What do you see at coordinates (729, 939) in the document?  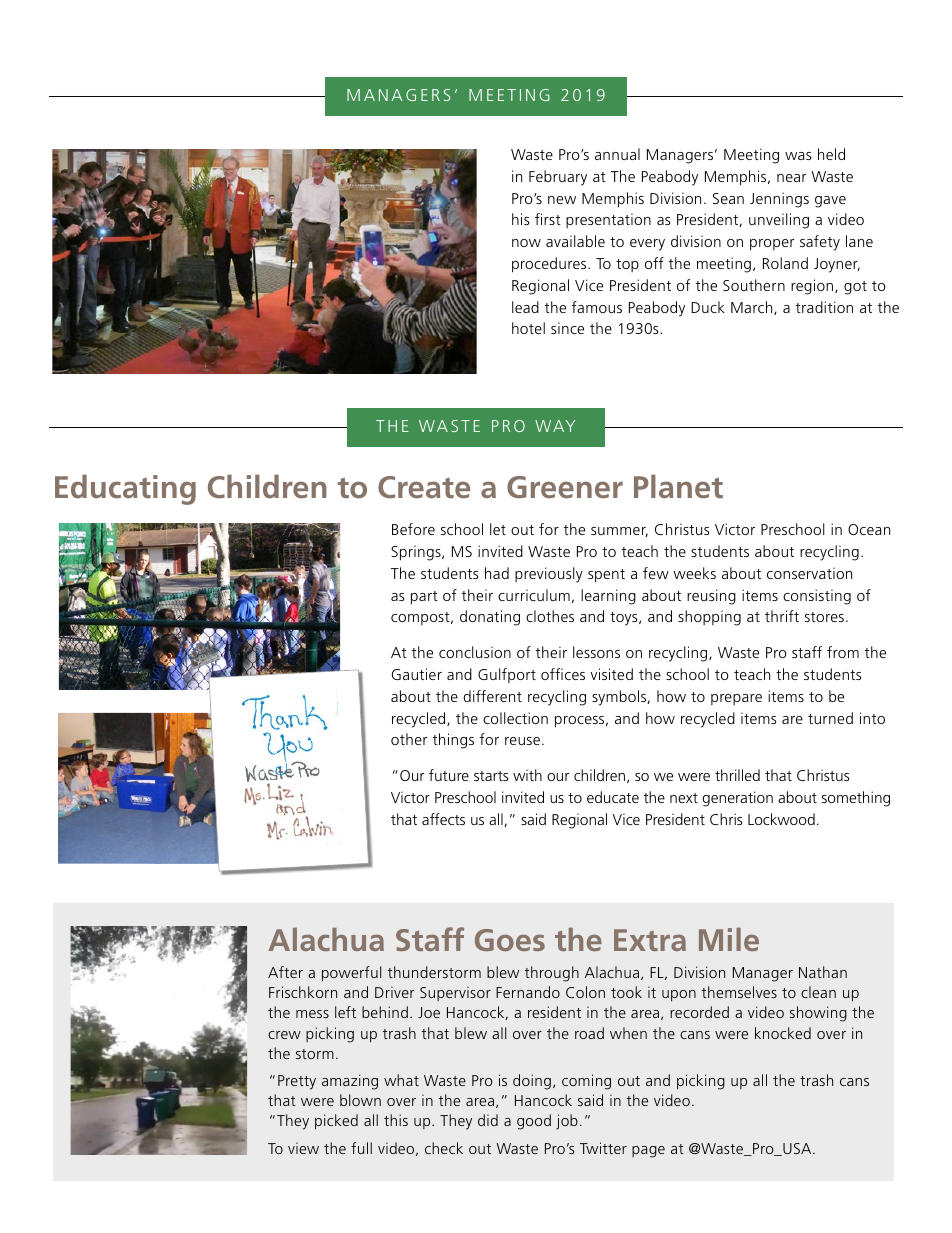 I see `Mile` at bounding box center [729, 939].
